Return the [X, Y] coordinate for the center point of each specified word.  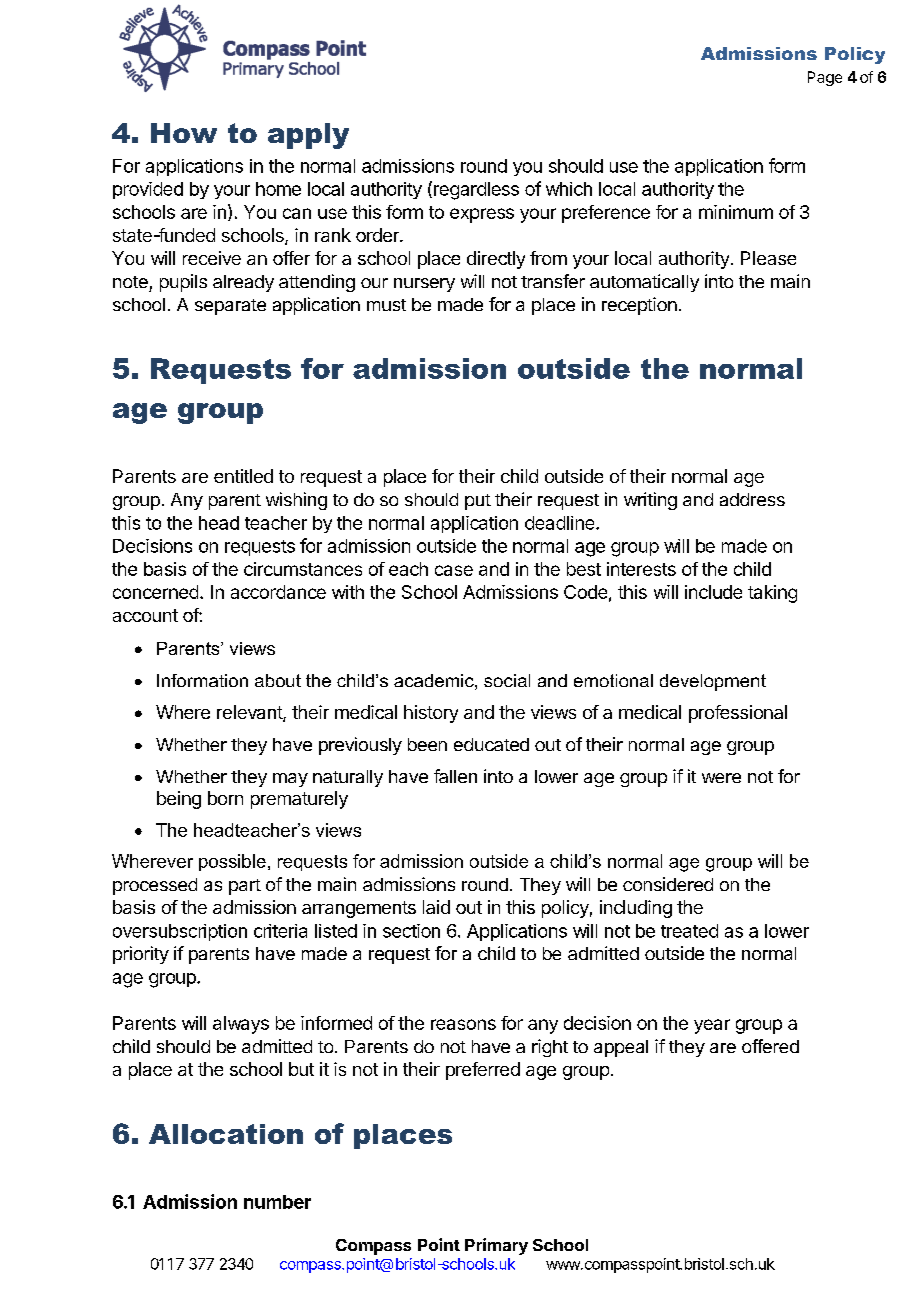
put [478, 502]
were [721, 778]
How [184, 133]
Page [825, 78]
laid [436, 907]
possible [232, 862]
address [752, 499]
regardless [475, 190]
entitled [243, 476]
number [277, 1202]
